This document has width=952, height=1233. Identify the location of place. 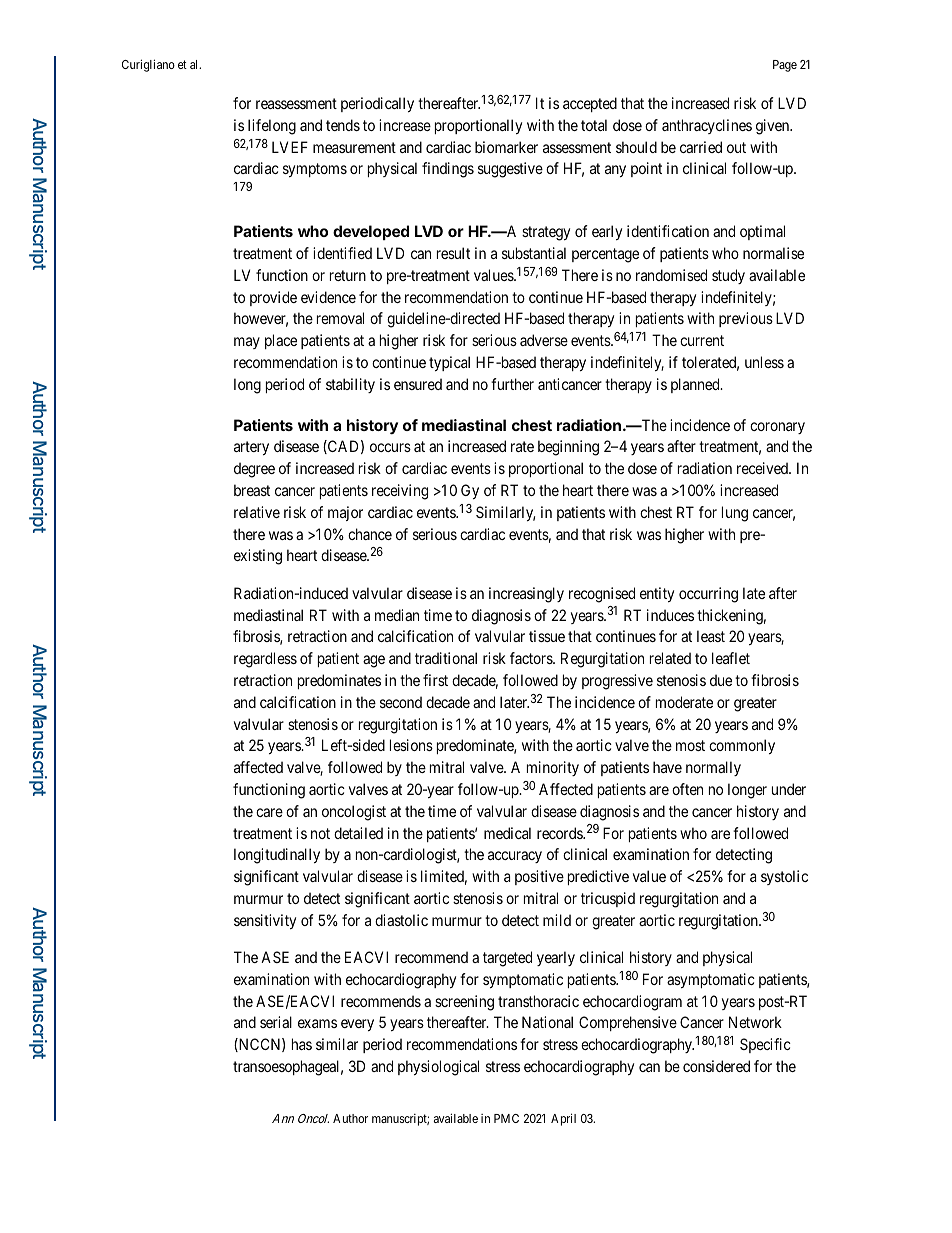
(281, 341).
